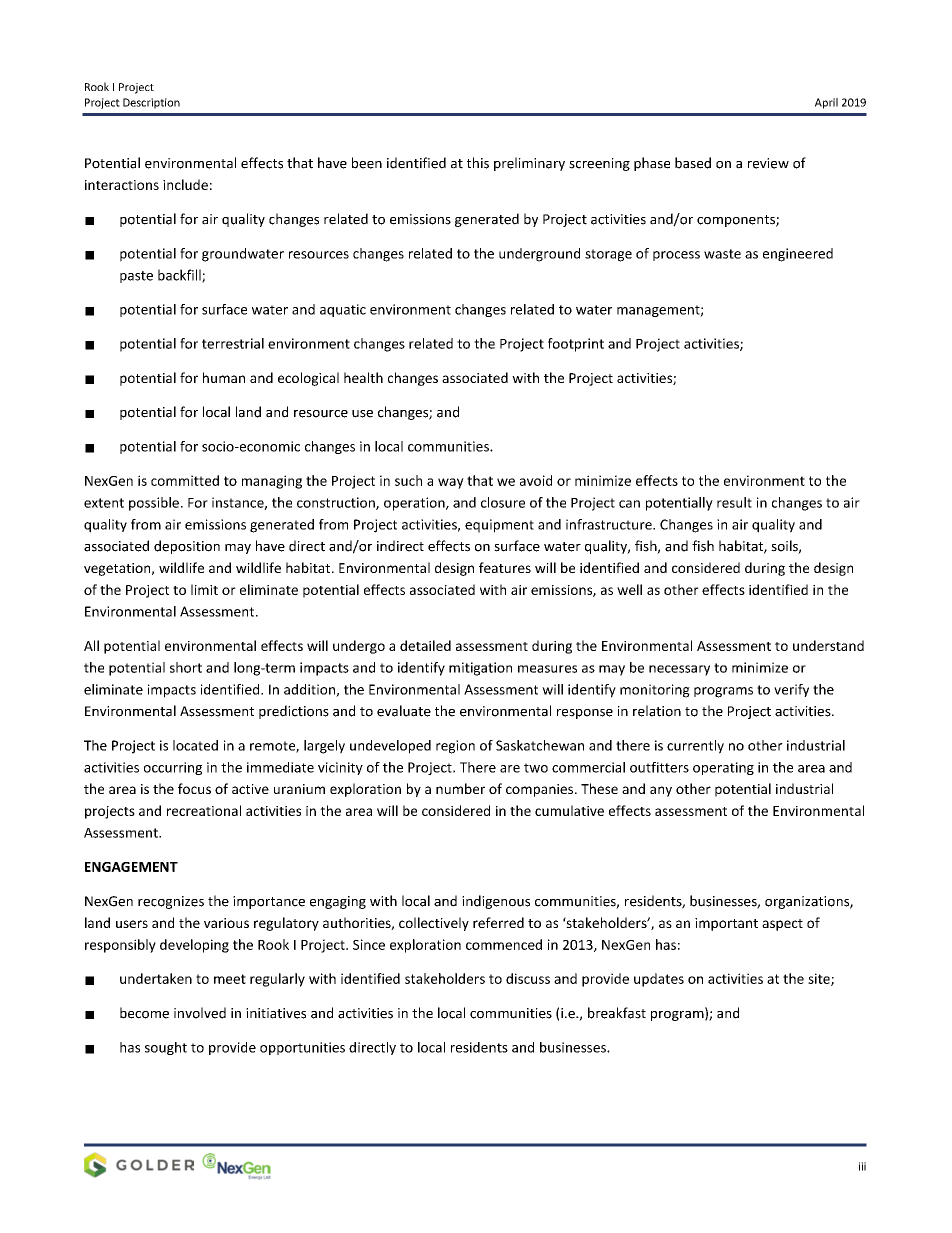  I want to click on result, so click(734, 502).
